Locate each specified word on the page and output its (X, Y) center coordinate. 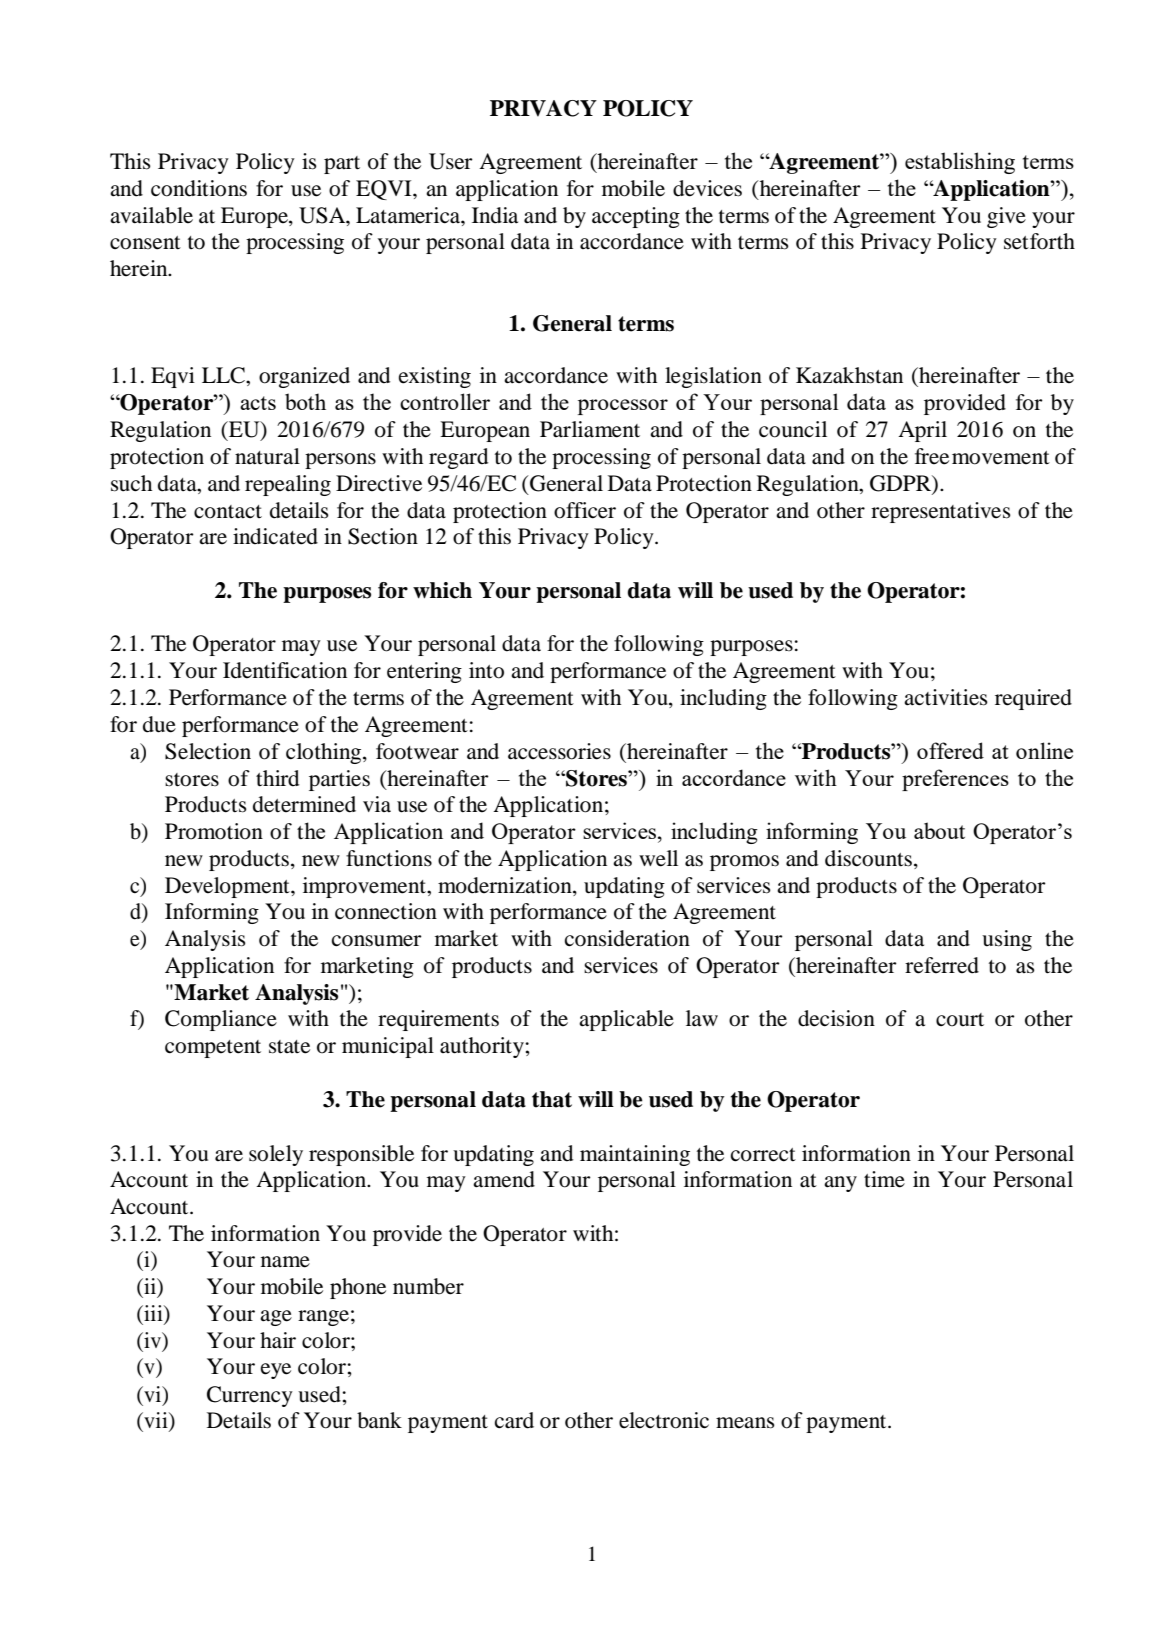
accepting (636, 217)
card (514, 1420)
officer (585, 510)
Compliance (221, 1020)
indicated (275, 536)
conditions (199, 188)
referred (942, 965)
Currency (250, 1396)
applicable (626, 1020)
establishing (960, 163)
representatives (941, 512)
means (745, 1423)
